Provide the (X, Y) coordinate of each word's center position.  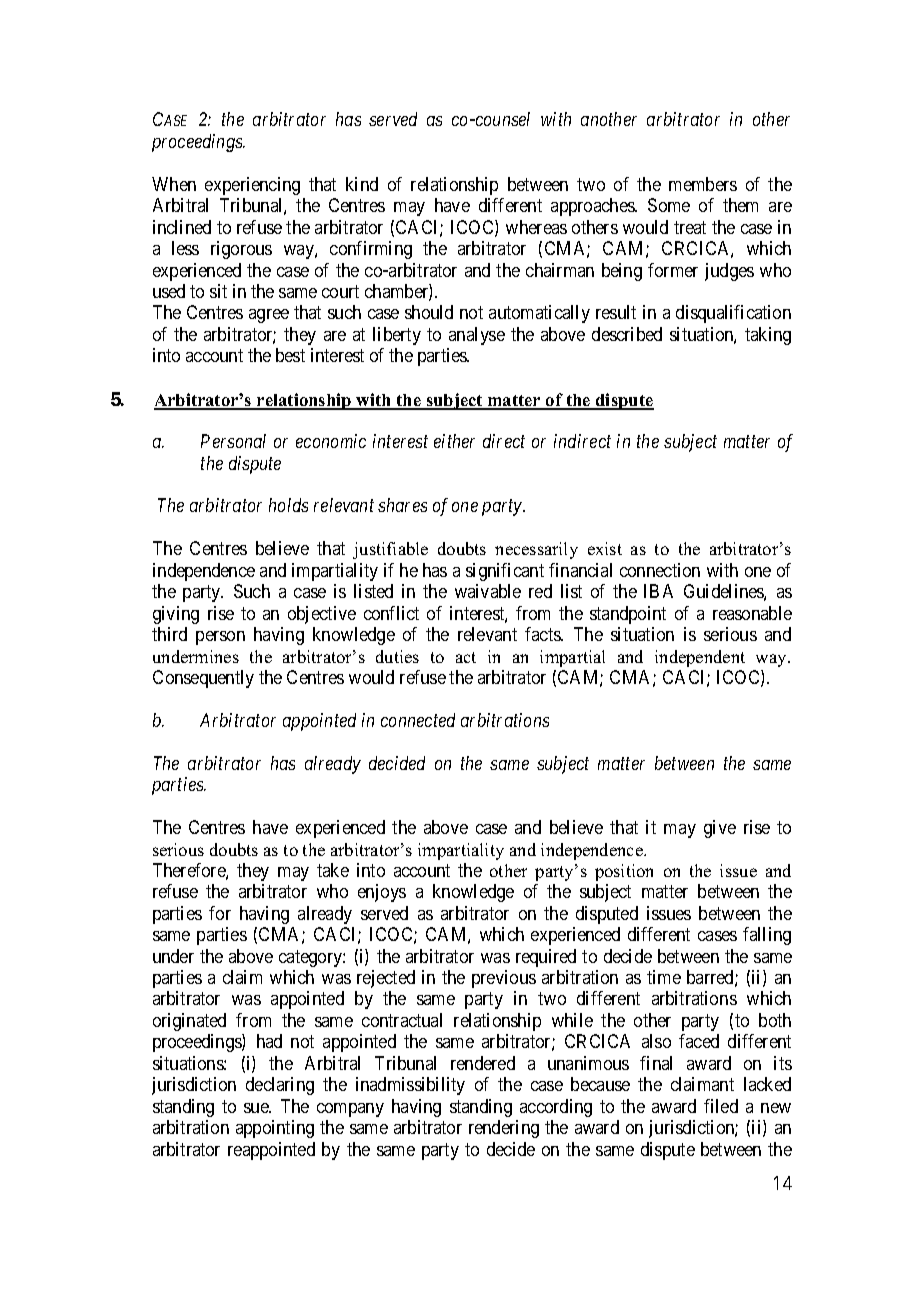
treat (690, 227)
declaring (280, 1086)
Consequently (203, 679)
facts (543, 634)
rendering (504, 1129)
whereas (536, 227)
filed (721, 1106)
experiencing (252, 186)
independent (700, 658)
